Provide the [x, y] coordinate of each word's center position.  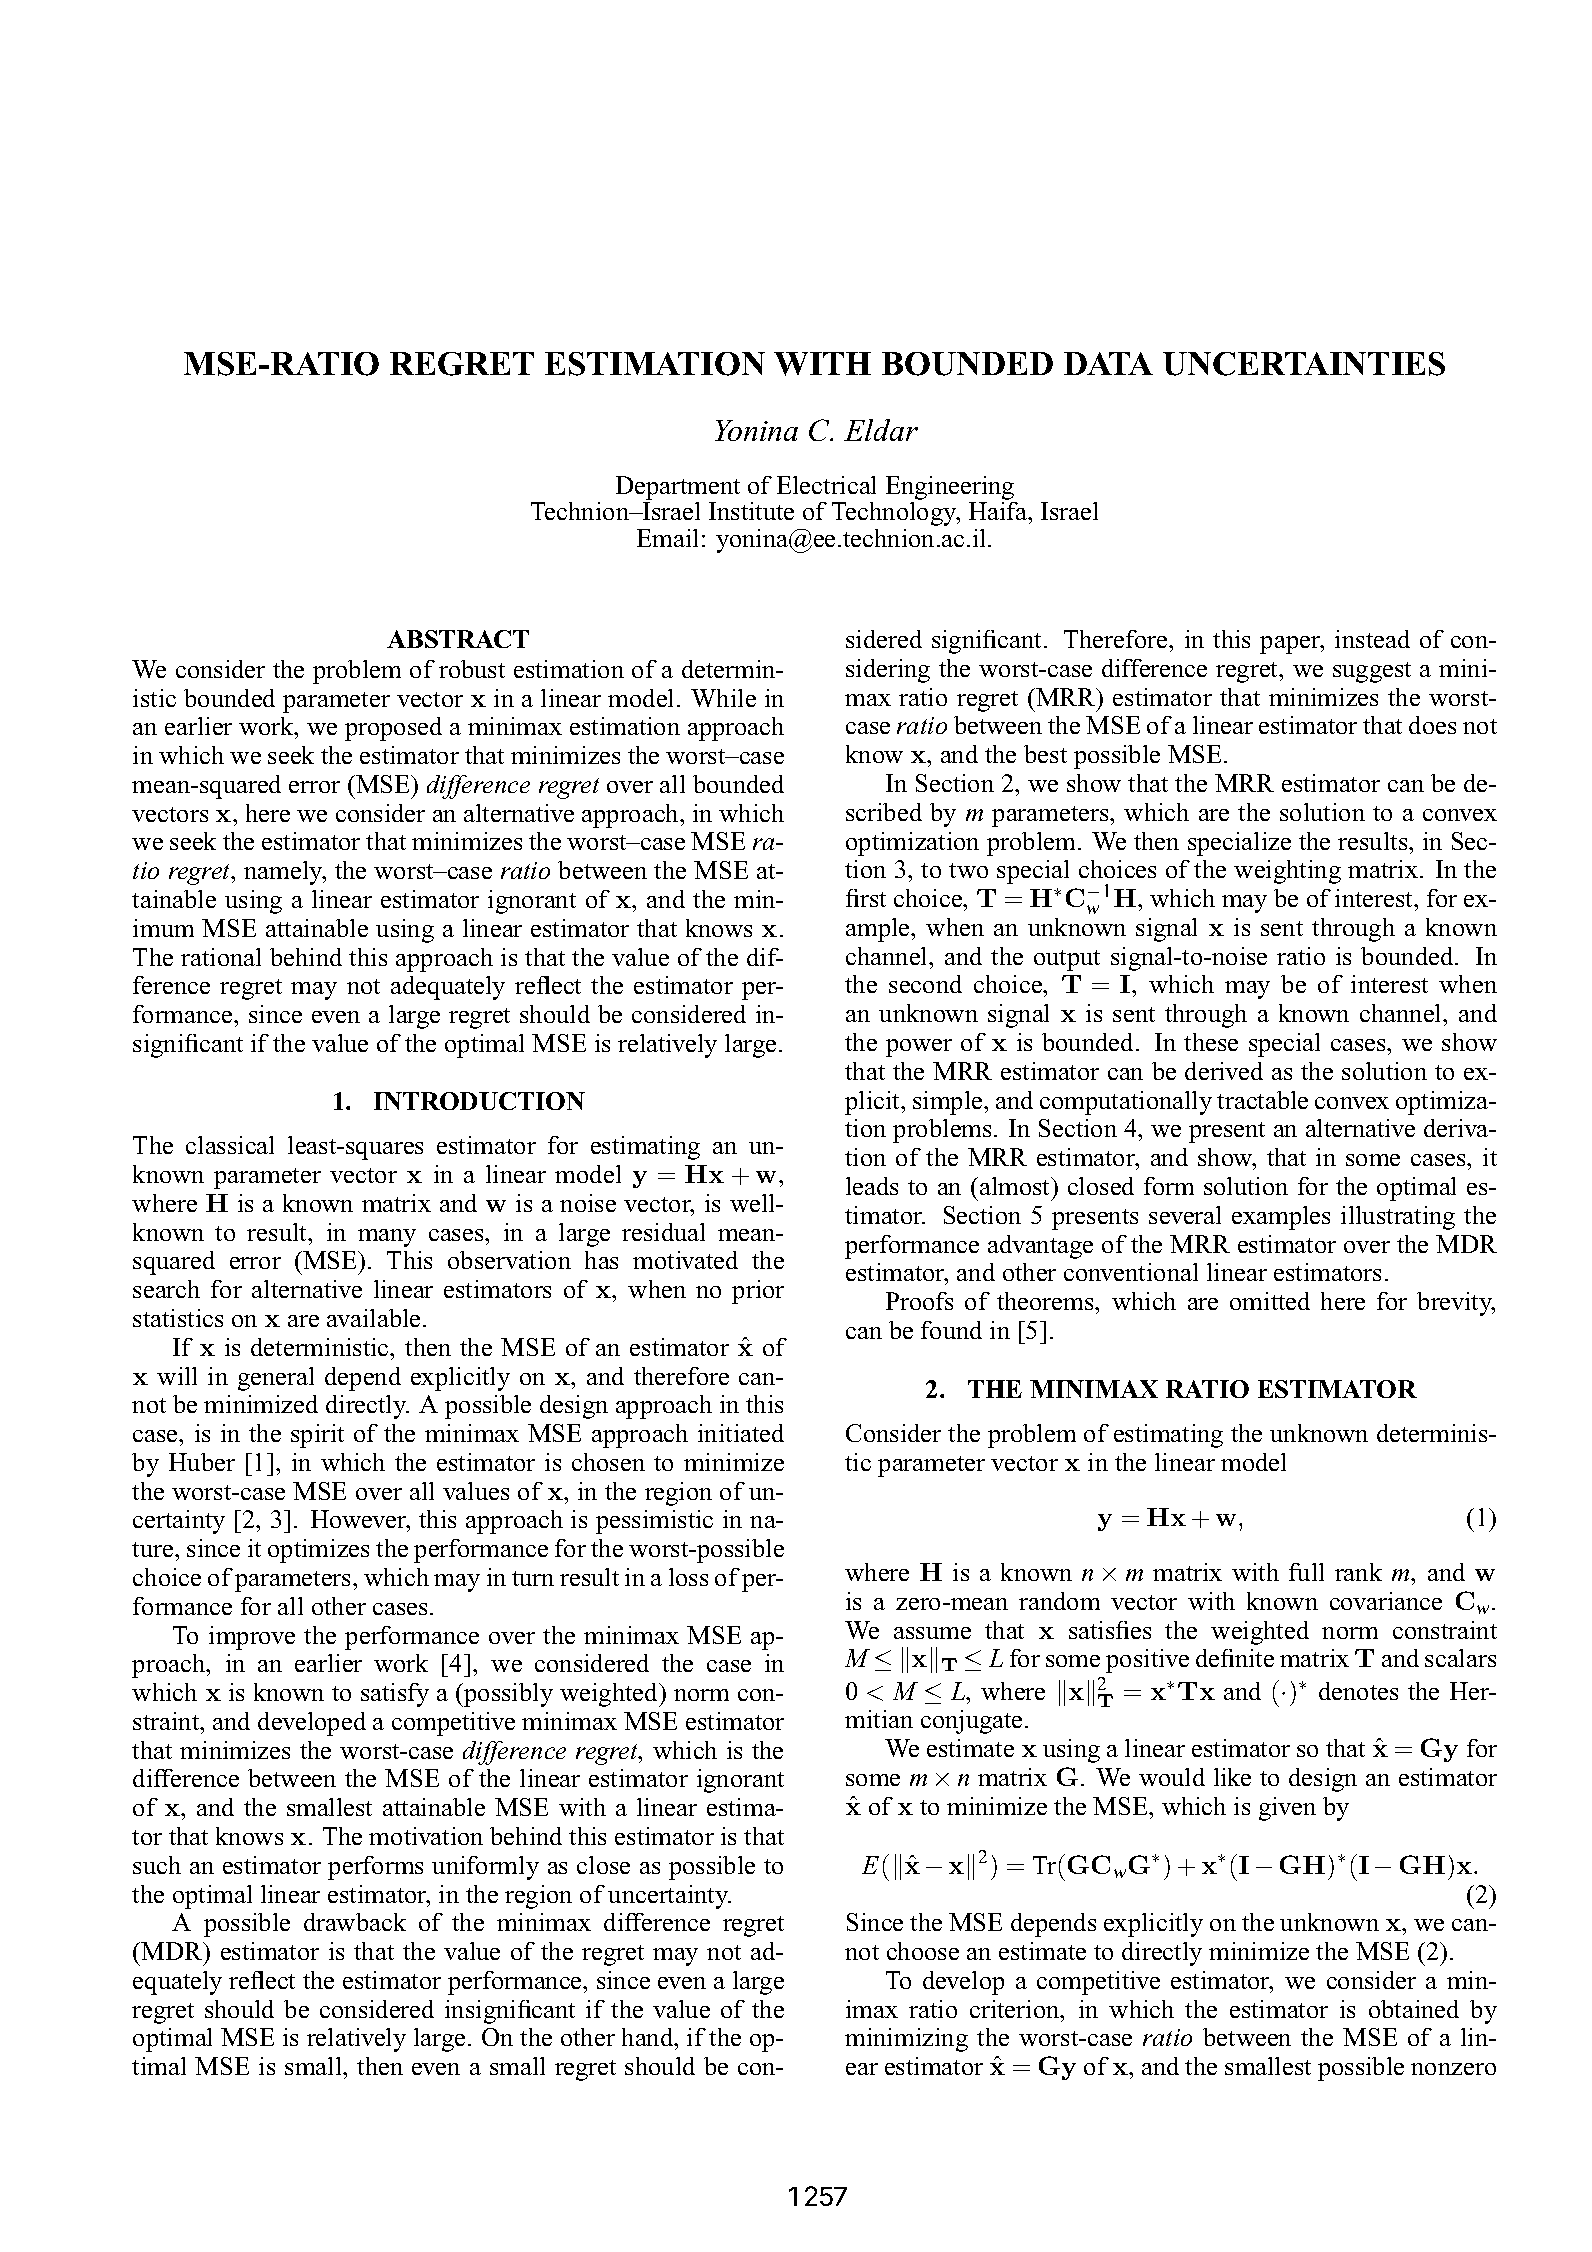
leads [872, 1186]
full [1306, 1572]
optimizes [318, 1551]
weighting [1287, 872]
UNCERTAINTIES [1304, 364]
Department [678, 489]
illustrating [1398, 1218]
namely [284, 873]
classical [230, 1145]
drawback [355, 1922]
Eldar [881, 430]
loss [688, 1577]
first [866, 898]
